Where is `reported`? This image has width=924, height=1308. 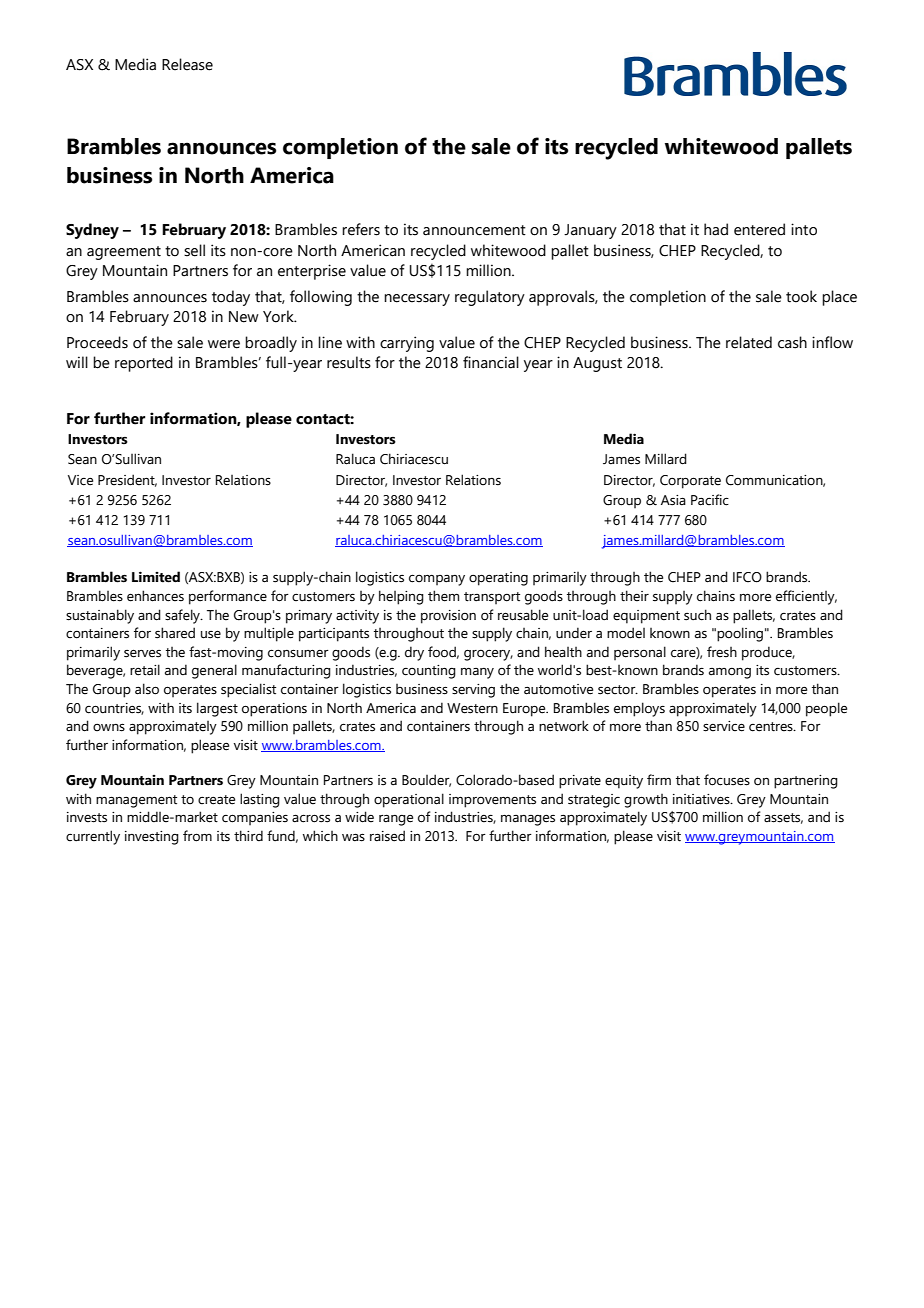 reported is located at coordinates (144, 364).
